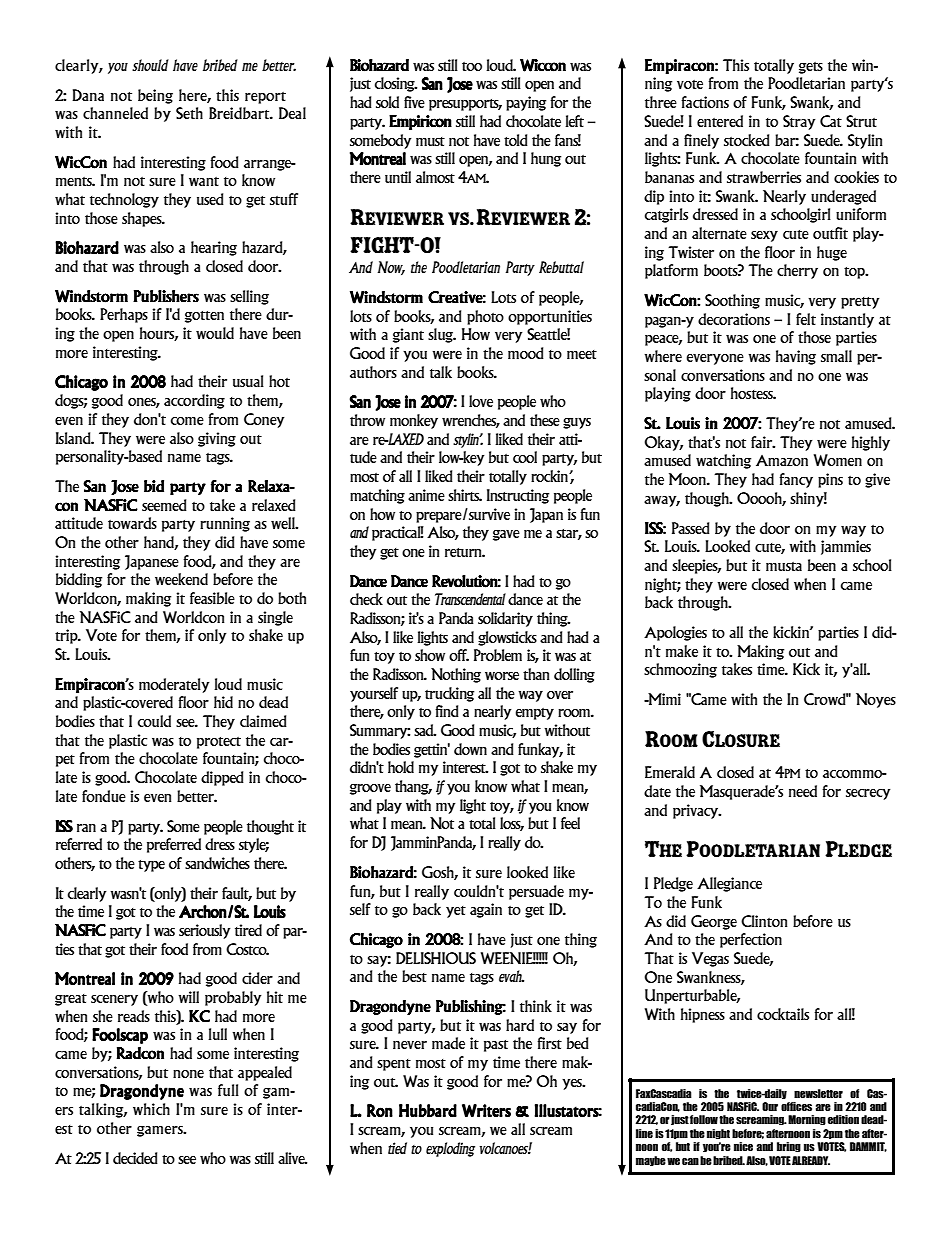 The image size is (952, 1233). What do you see at coordinates (486, 1111) in the page?
I see `Writers` at bounding box center [486, 1111].
